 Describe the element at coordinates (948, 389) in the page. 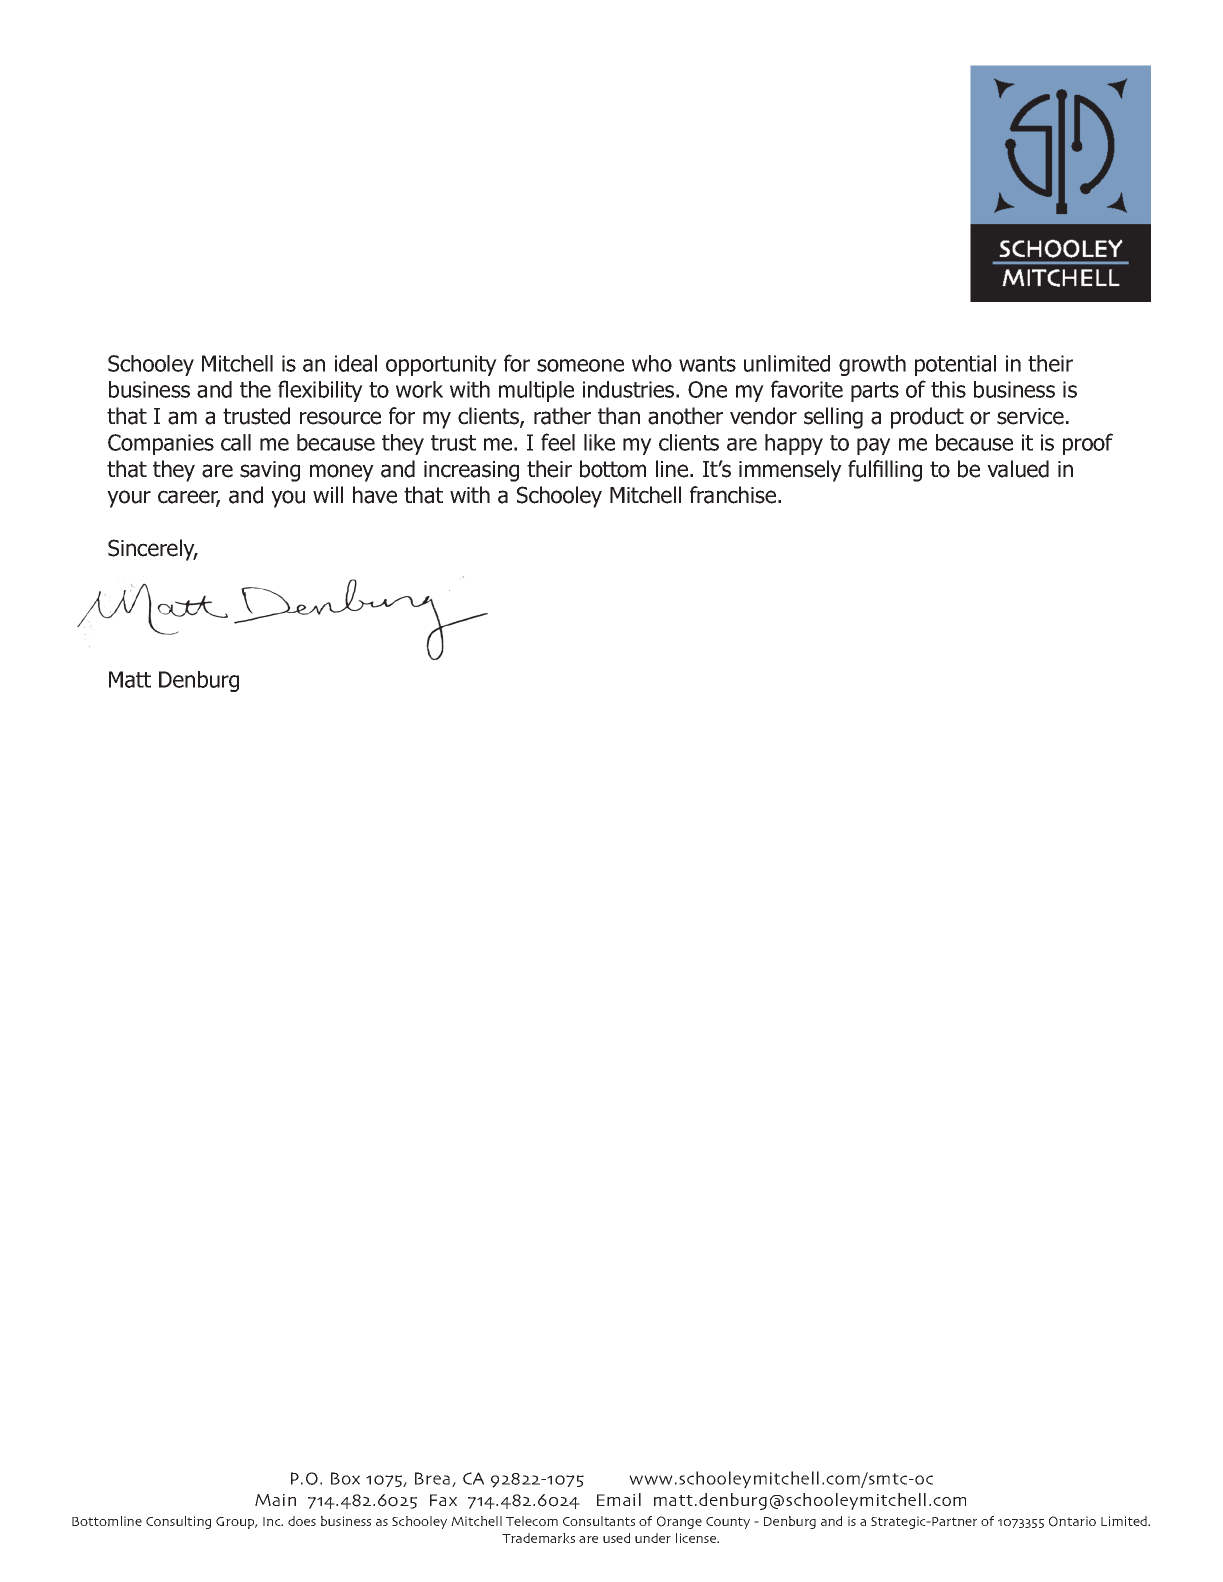

I see `this` at that location.
